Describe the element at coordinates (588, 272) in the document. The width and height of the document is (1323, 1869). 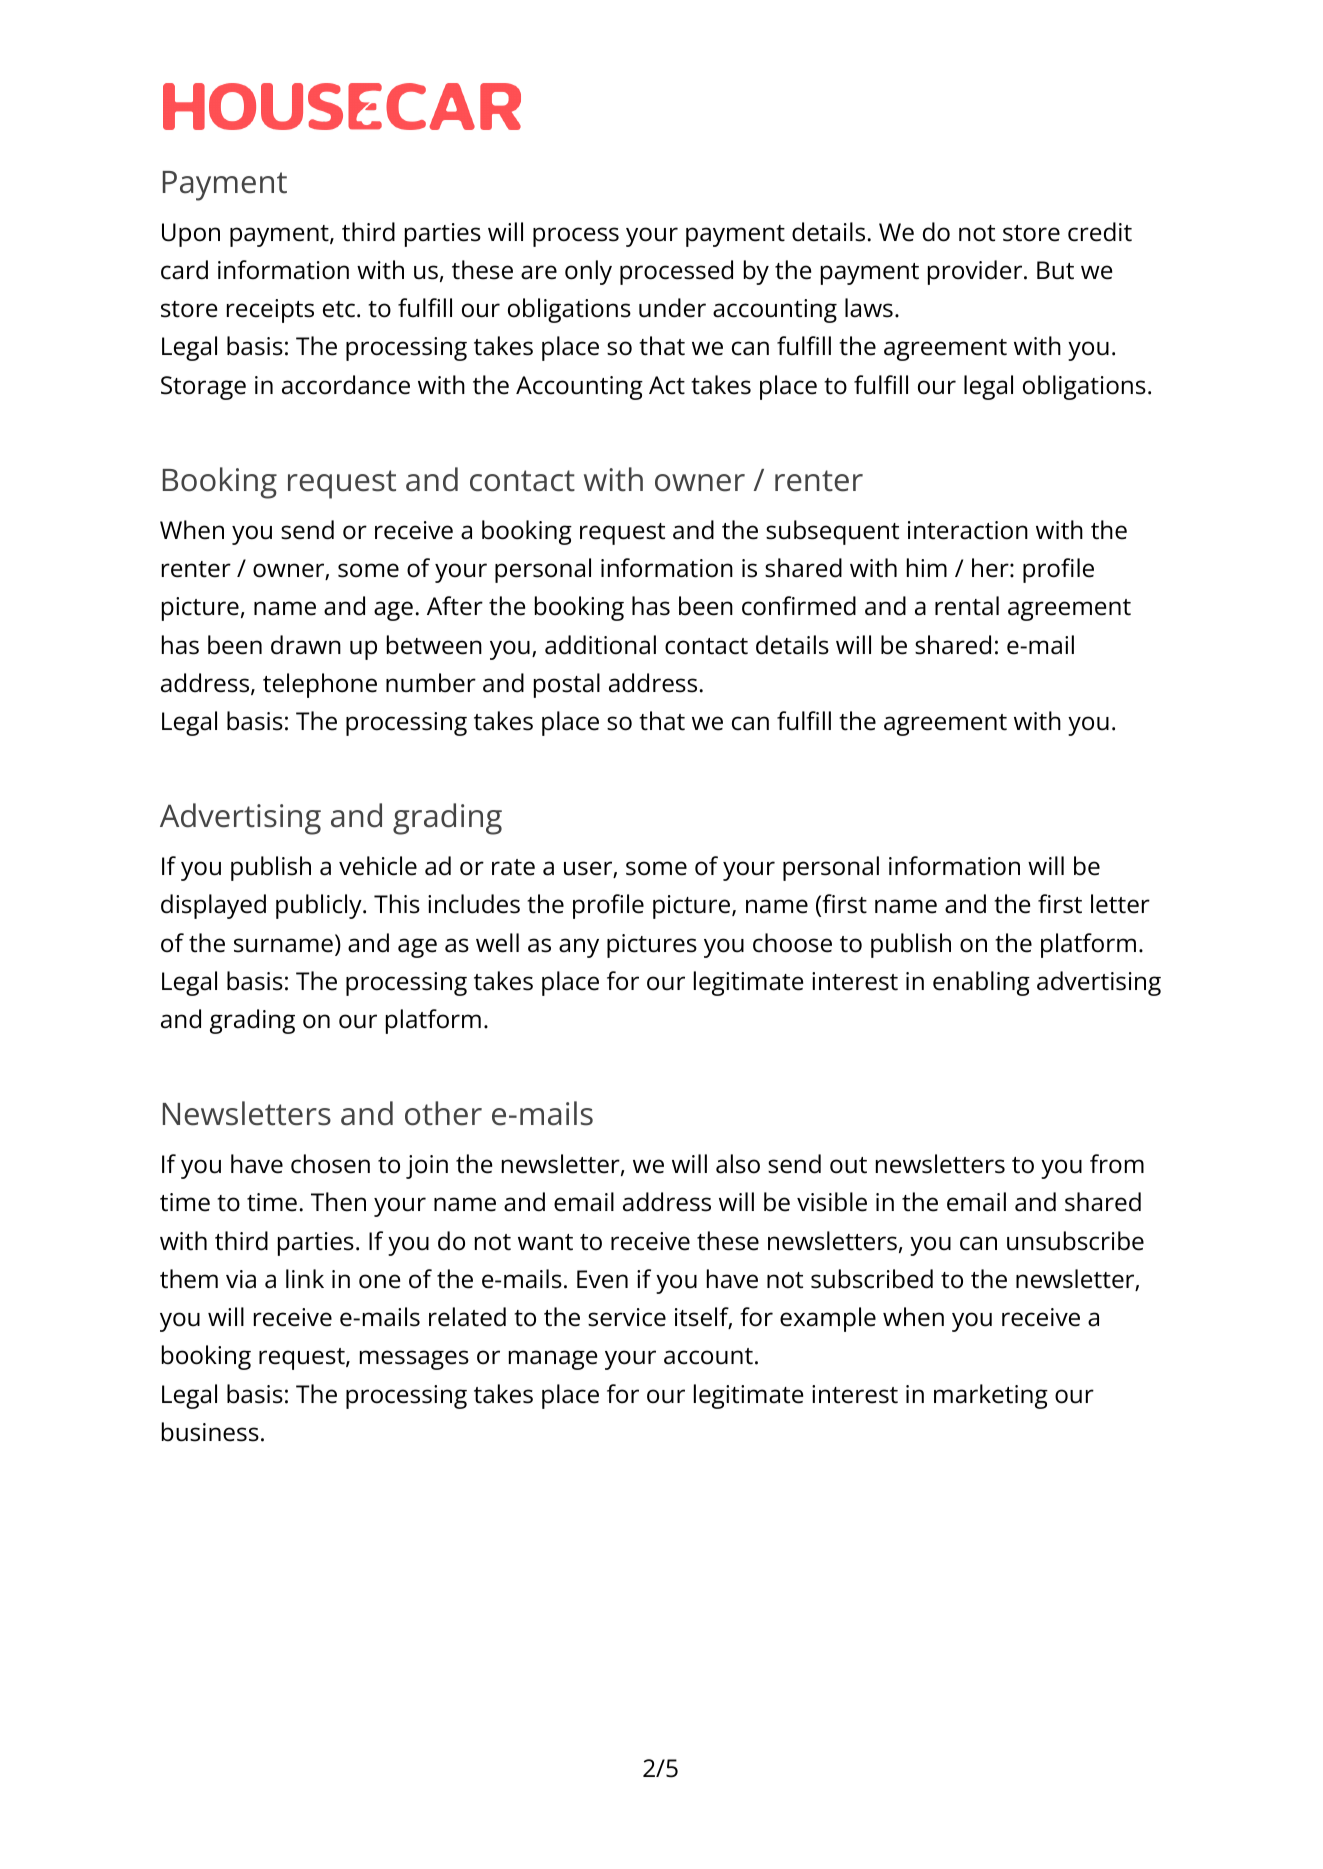
I see `only` at that location.
